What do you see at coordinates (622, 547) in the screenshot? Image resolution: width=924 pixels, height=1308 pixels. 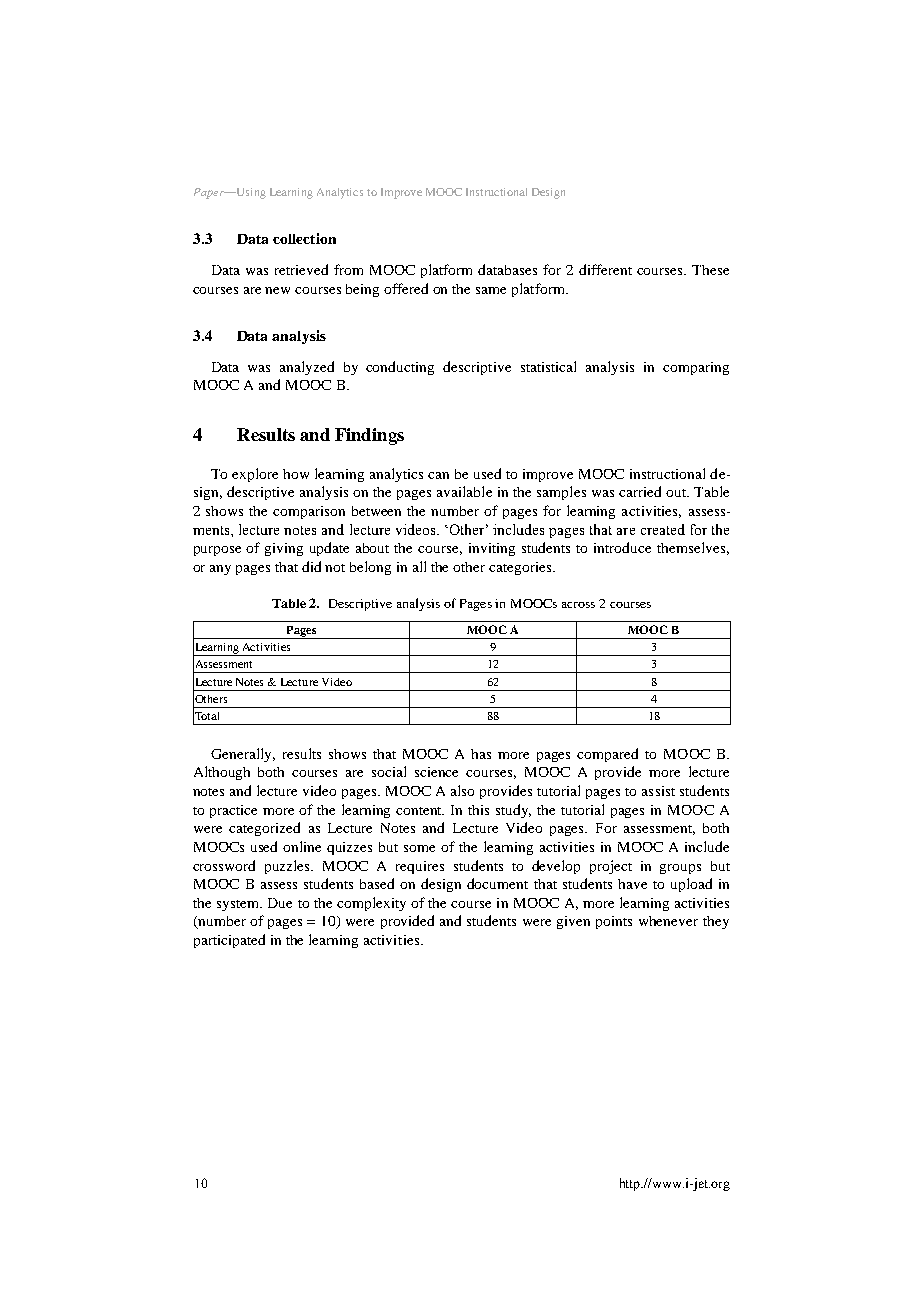 I see `introduce` at bounding box center [622, 547].
